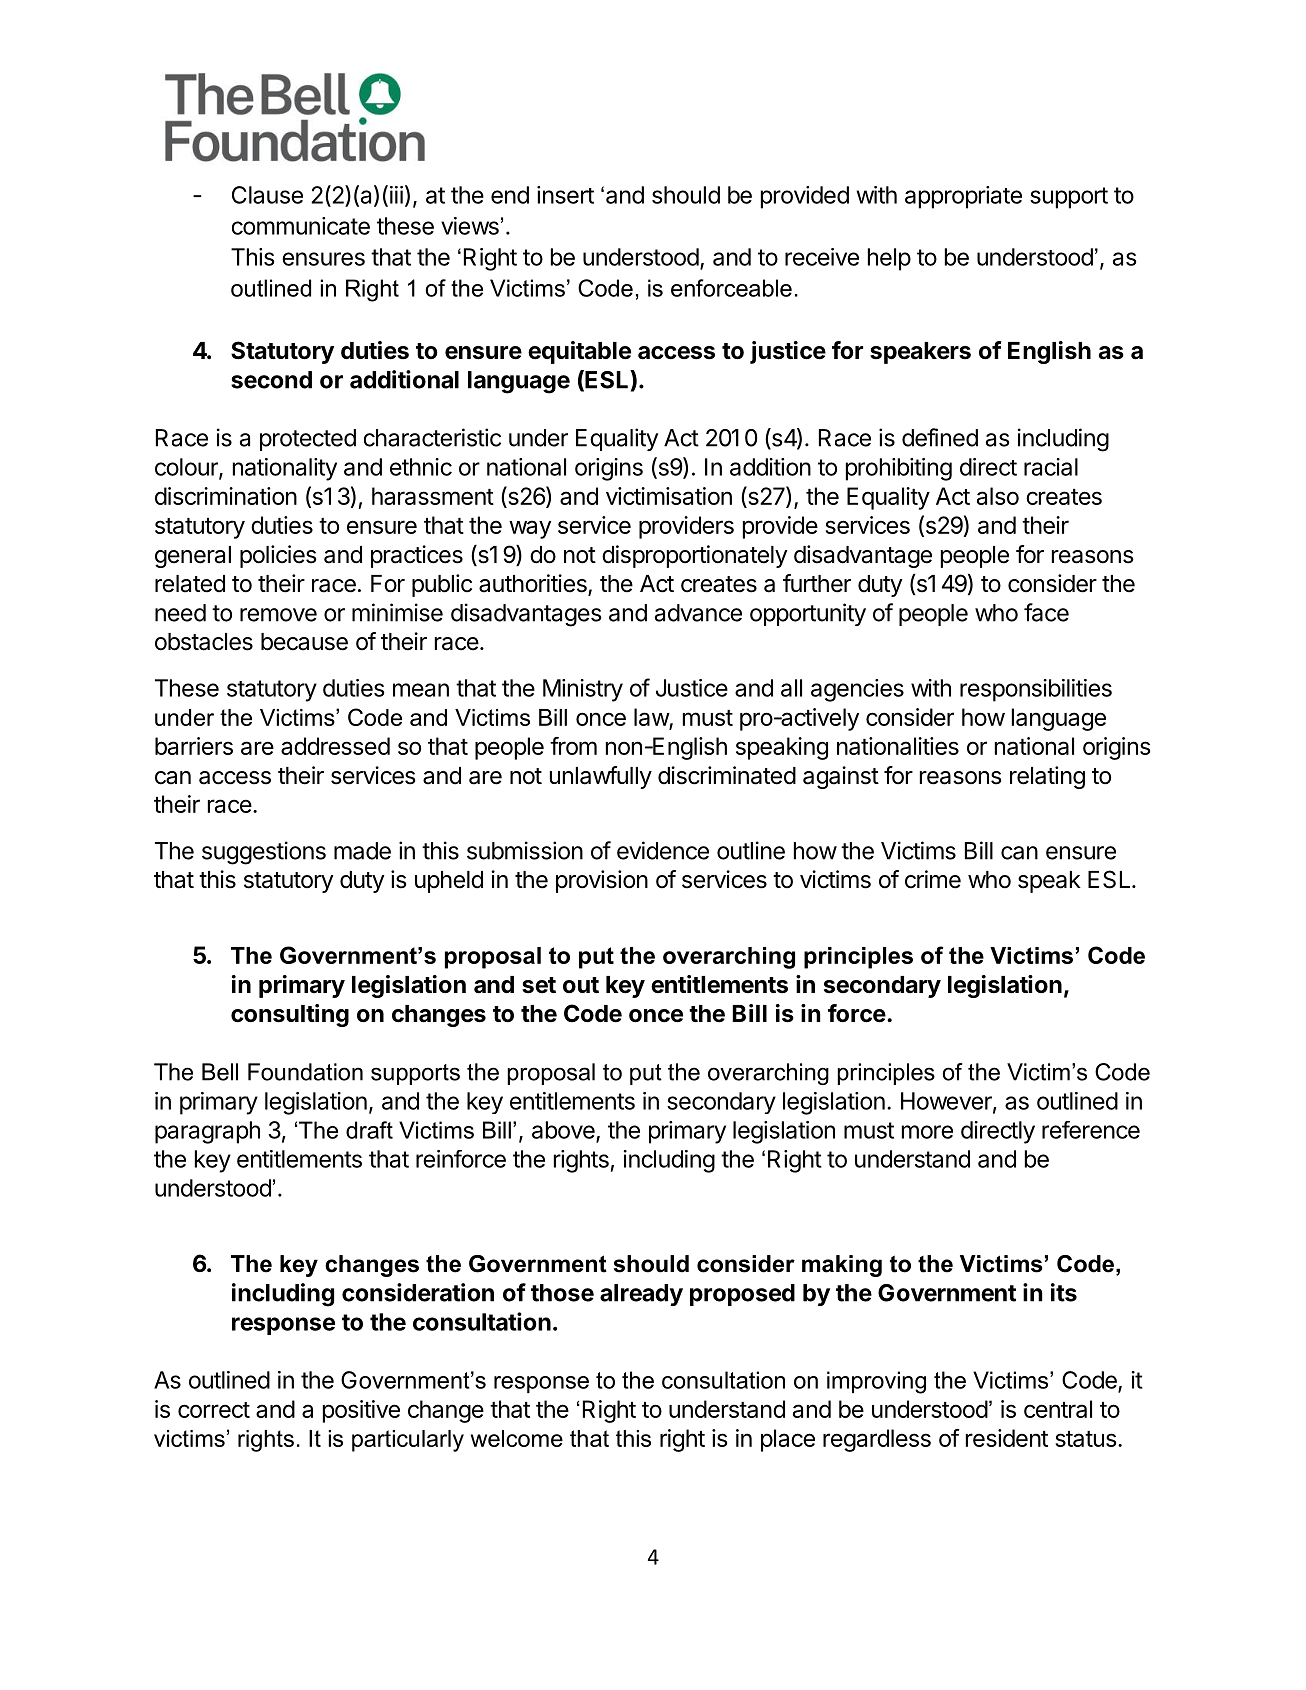  What do you see at coordinates (278, 615) in the screenshot?
I see `remove` at bounding box center [278, 615].
